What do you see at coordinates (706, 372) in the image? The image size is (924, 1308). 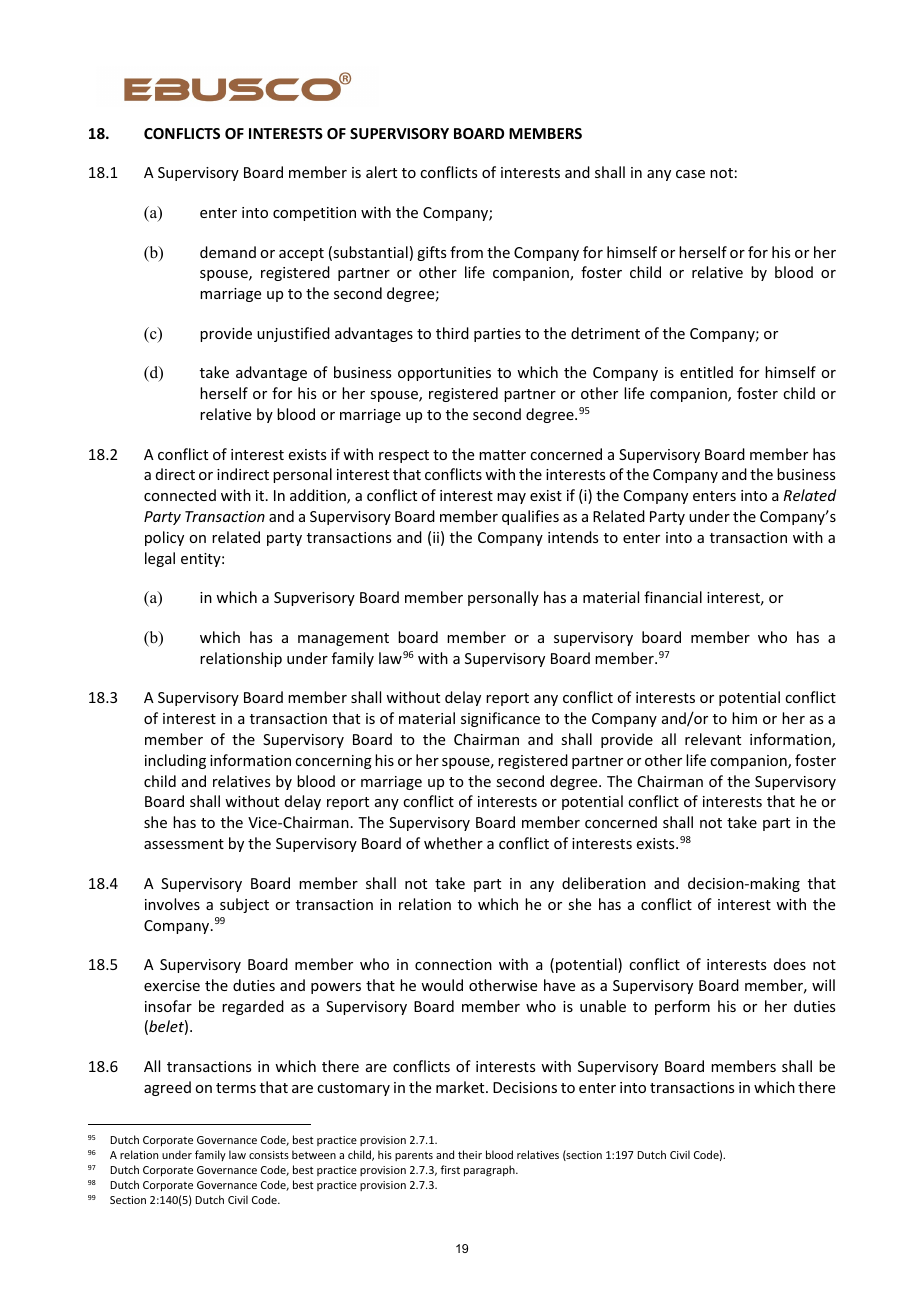 I see `entitled` at bounding box center [706, 372].
